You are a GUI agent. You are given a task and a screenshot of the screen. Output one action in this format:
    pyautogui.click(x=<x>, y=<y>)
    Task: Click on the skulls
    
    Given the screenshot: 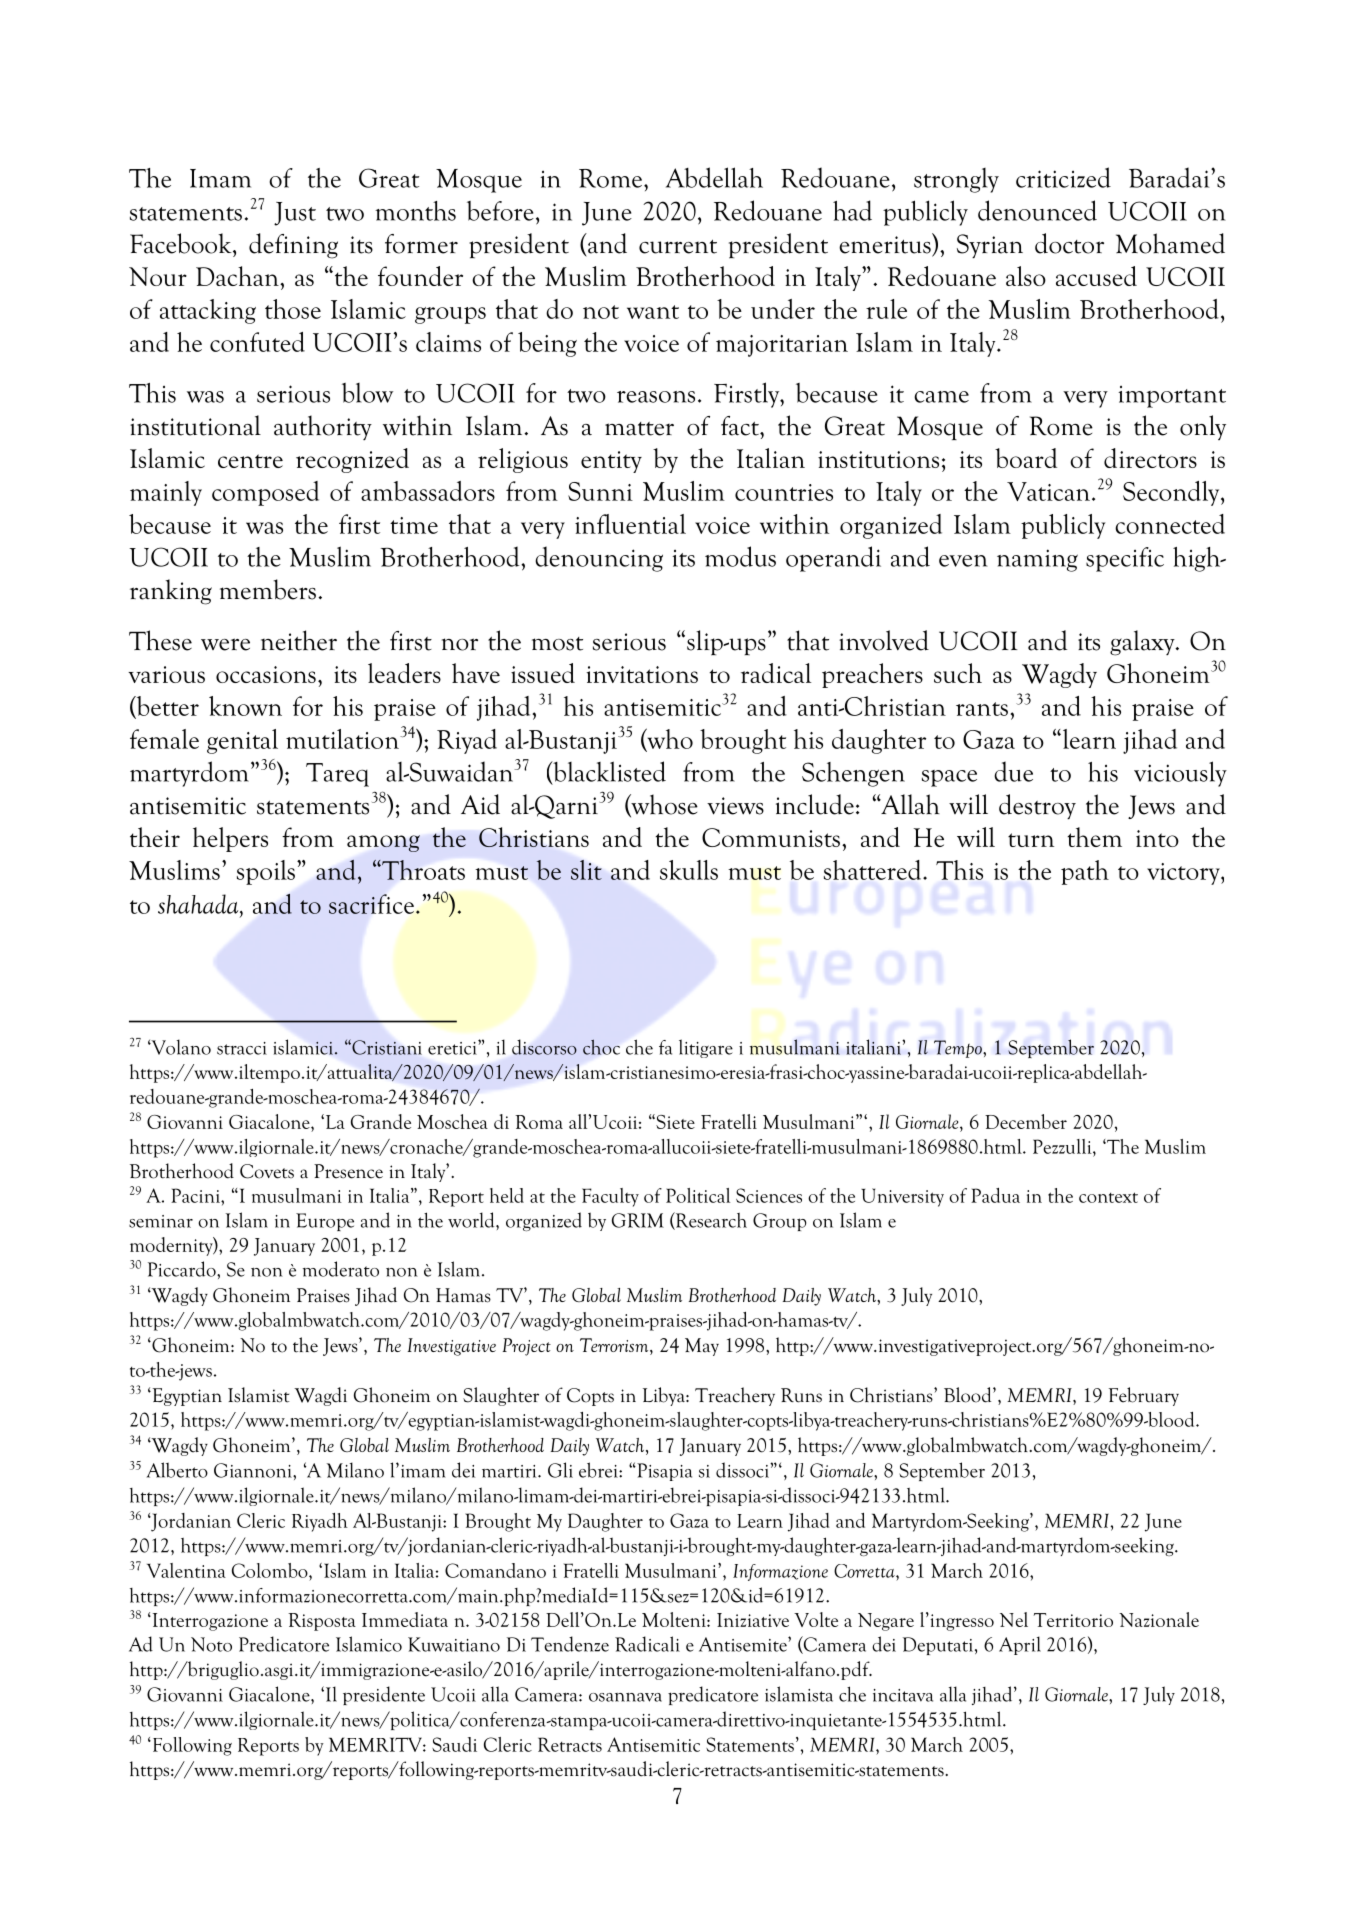 What is the action you would take?
    pyautogui.click(x=689, y=870)
